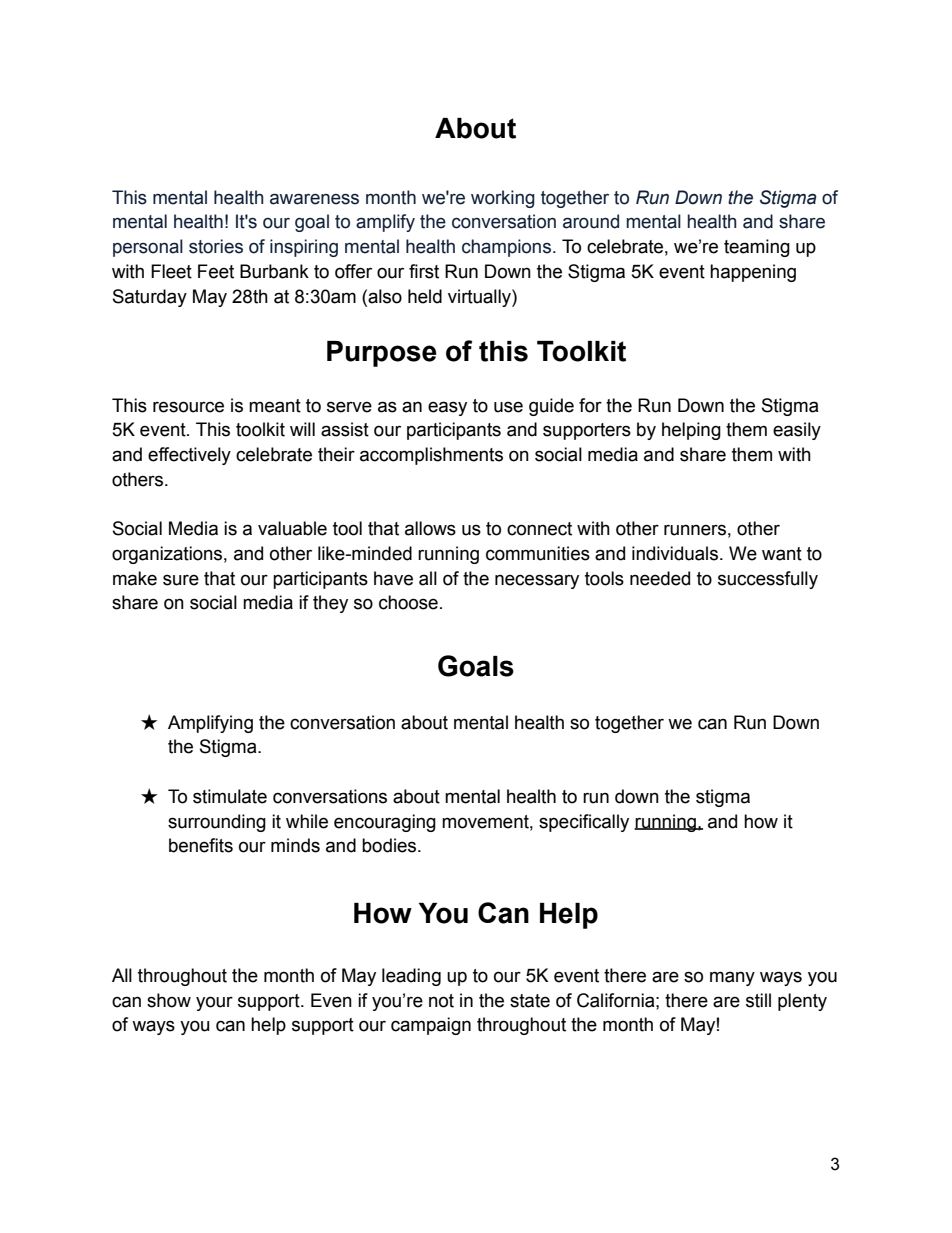 The height and width of the page is (1233, 952). Describe the element at coordinates (503, 199) in the page. I see `working` at that location.
